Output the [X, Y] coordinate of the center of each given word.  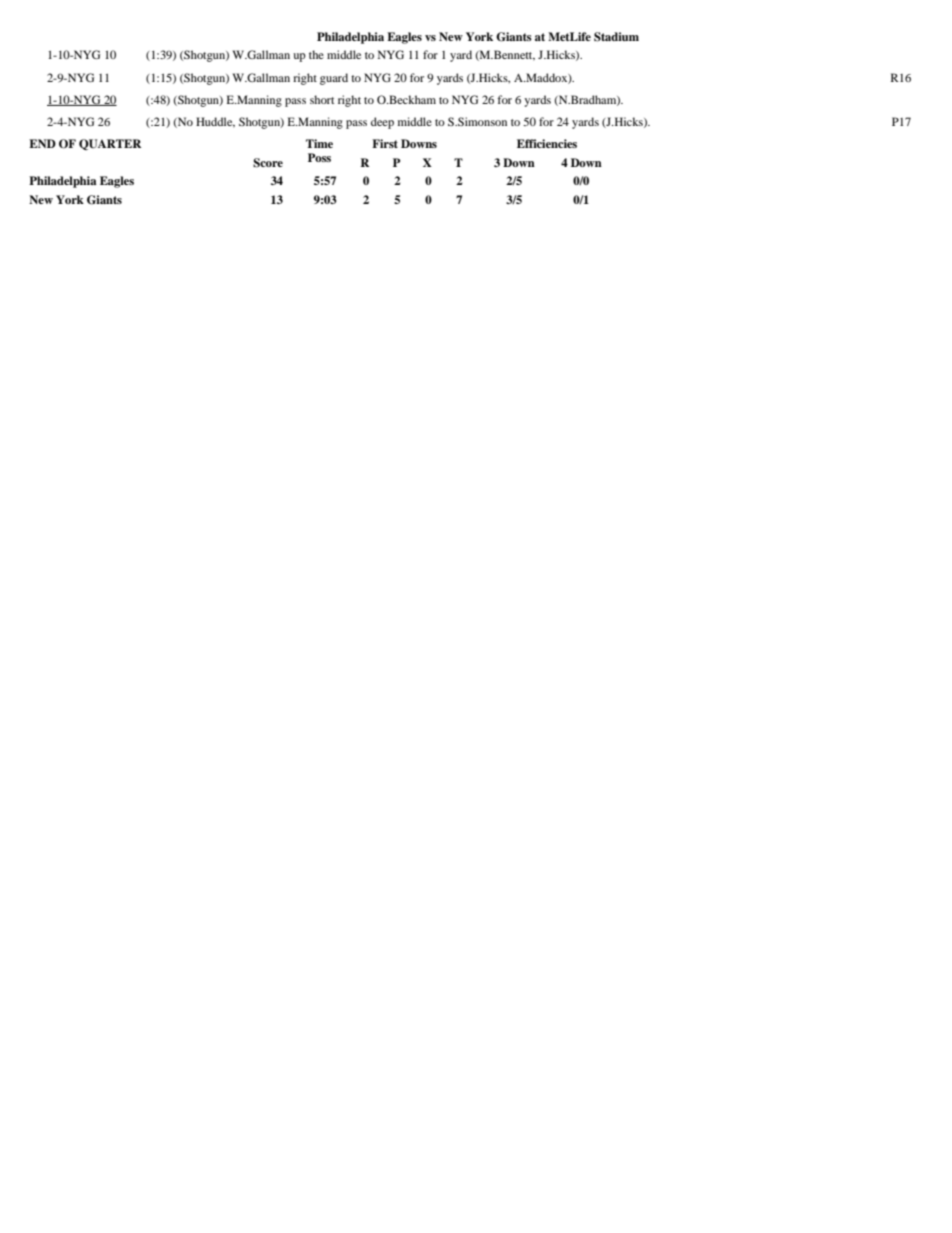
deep [382, 123]
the [316, 54]
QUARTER [110, 144]
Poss [319, 157]
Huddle [215, 122]
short [322, 99]
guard [334, 79]
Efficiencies [547, 143]
